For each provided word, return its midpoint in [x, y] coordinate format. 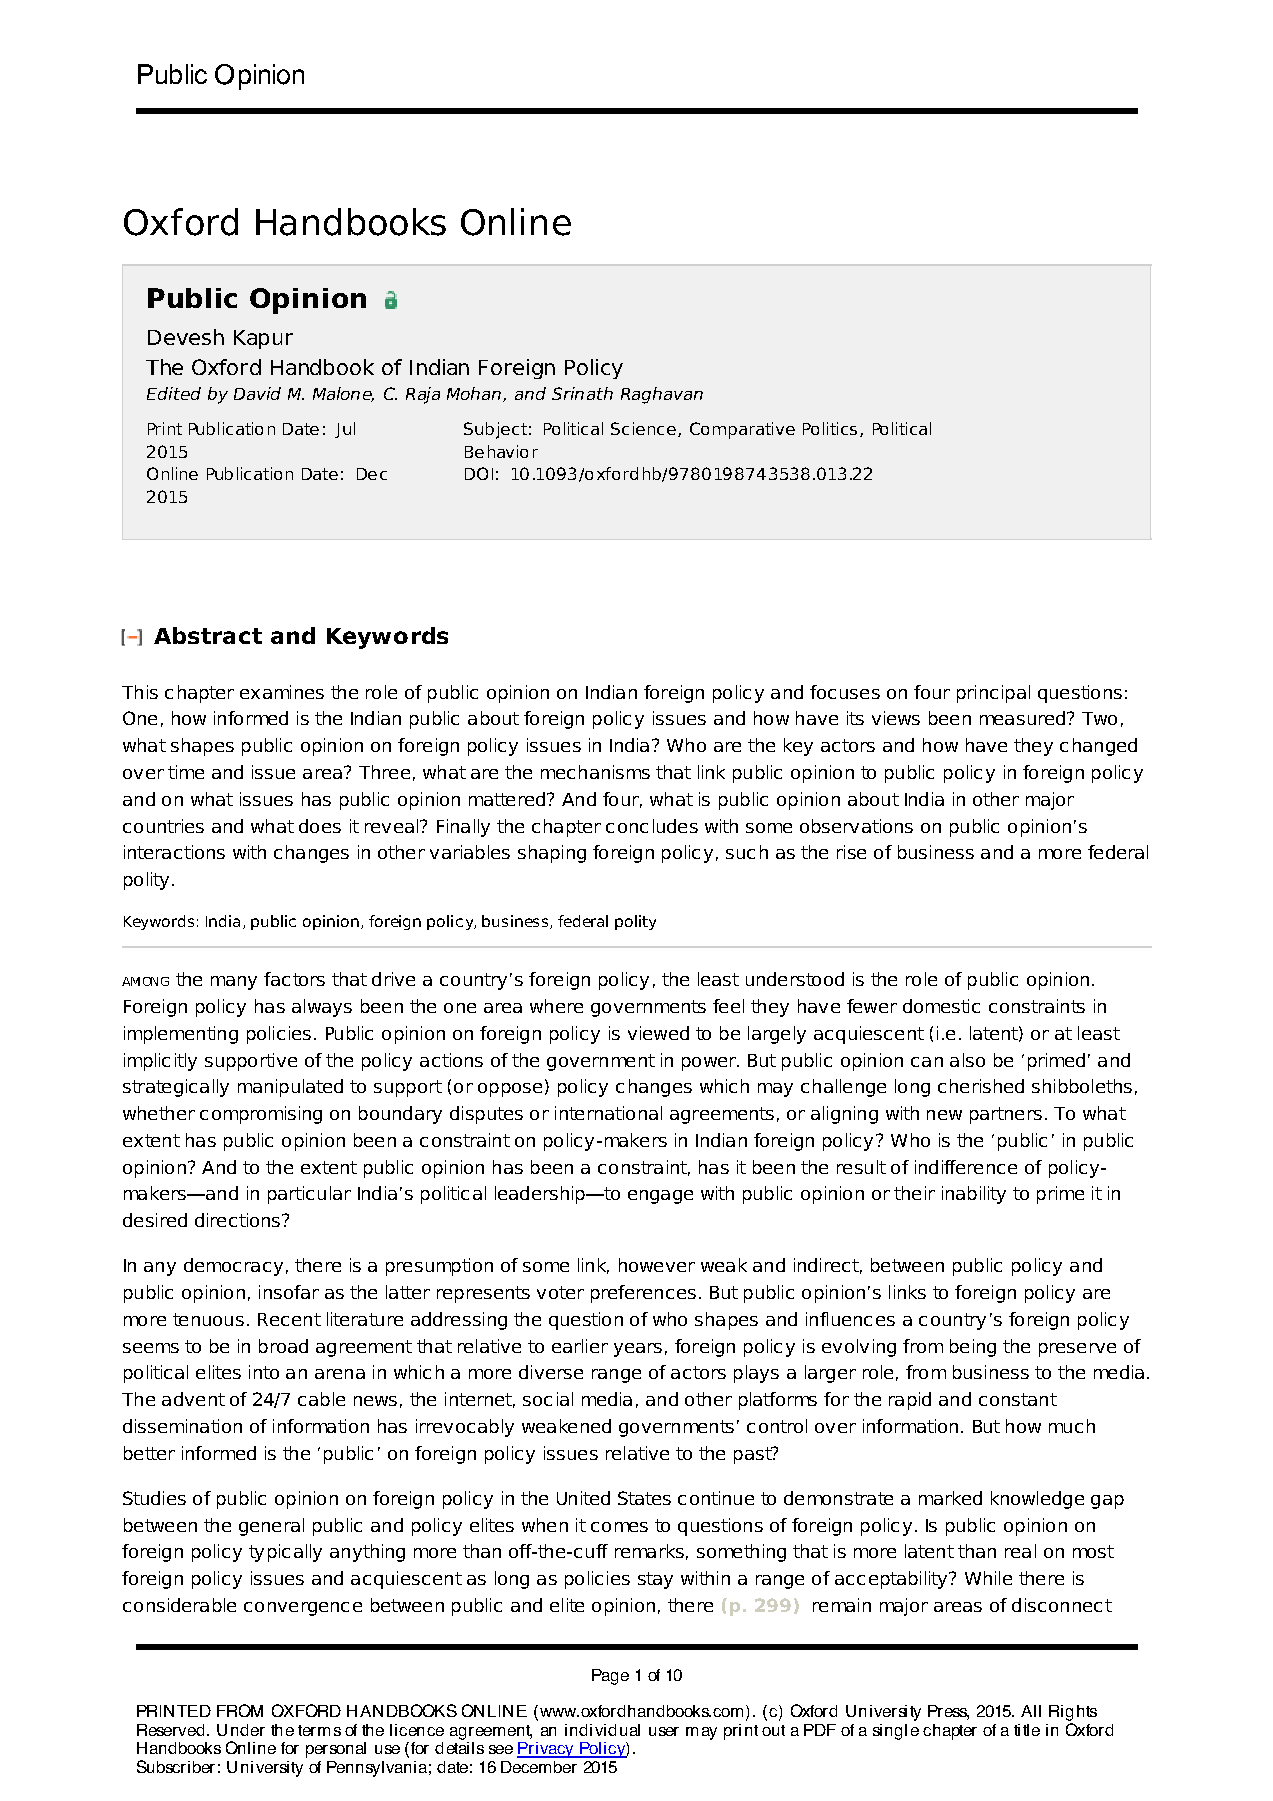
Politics [830, 428]
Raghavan [662, 395]
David [257, 393]
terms [319, 1730]
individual [602, 1730]
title [1027, 1730]
